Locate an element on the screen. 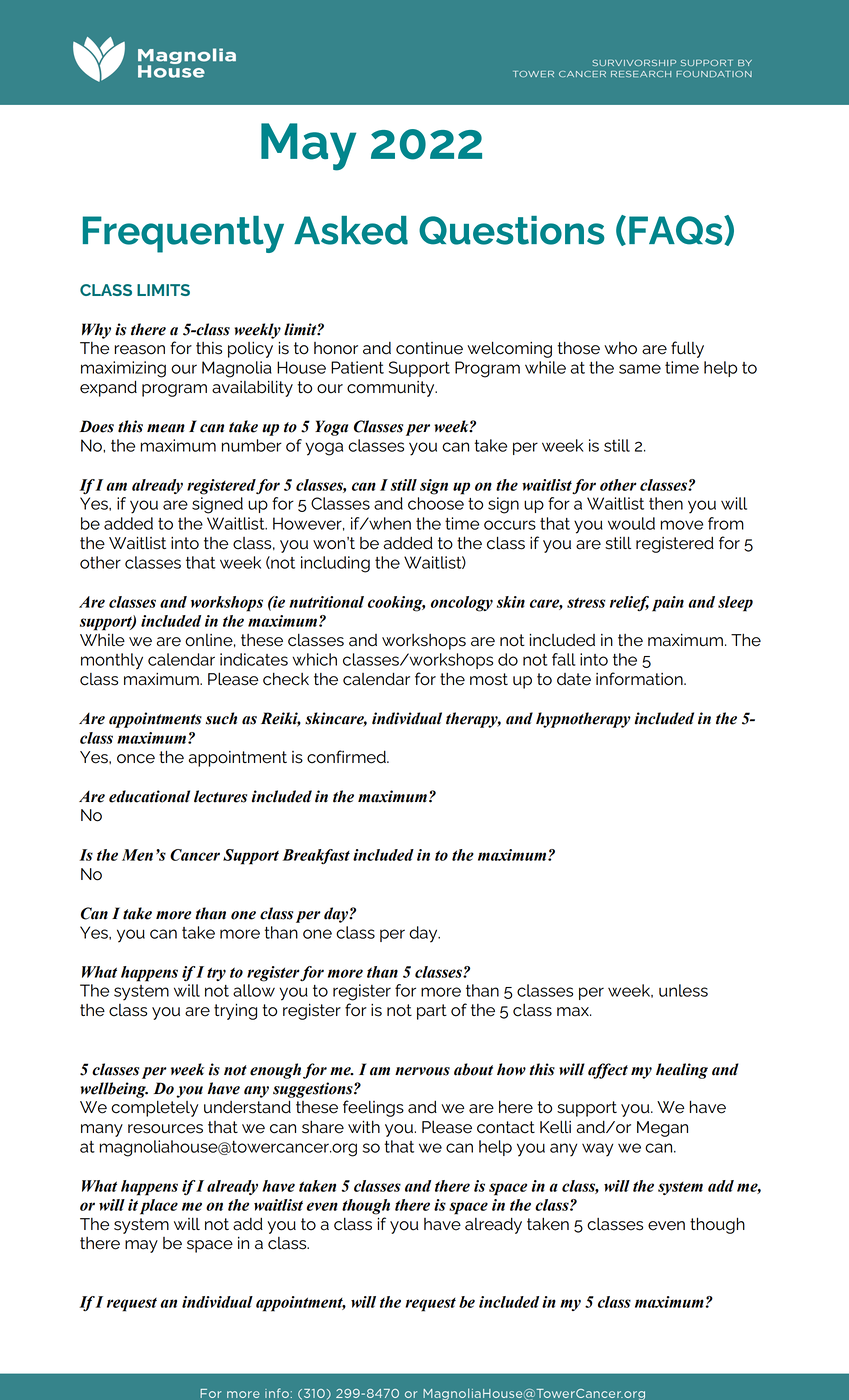 The width and height of the screenshot is (849, 1400). with is located at coordinates (364, 1127).
